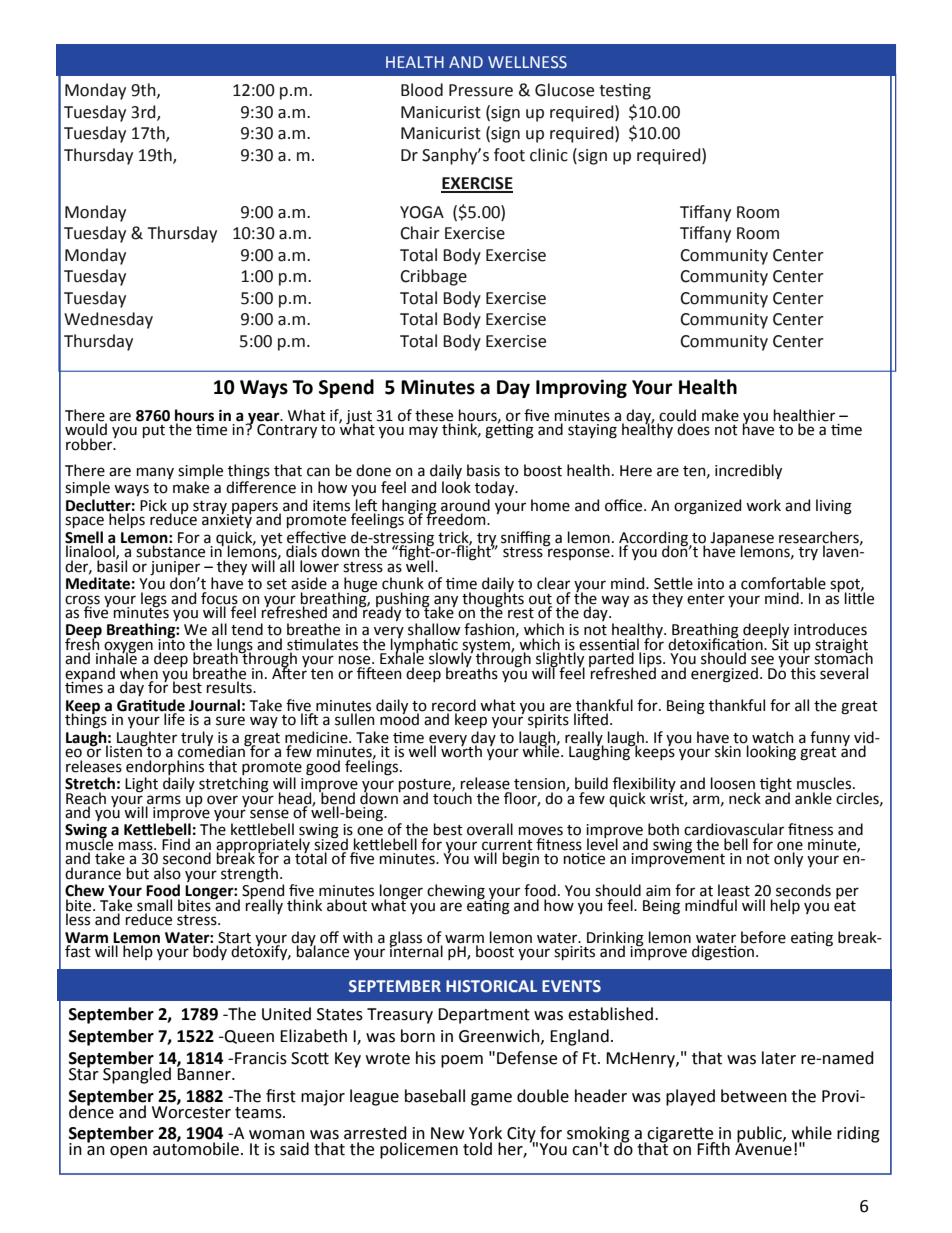 The image size is (952, 1233). I want to click on current, so click(507, 845).
